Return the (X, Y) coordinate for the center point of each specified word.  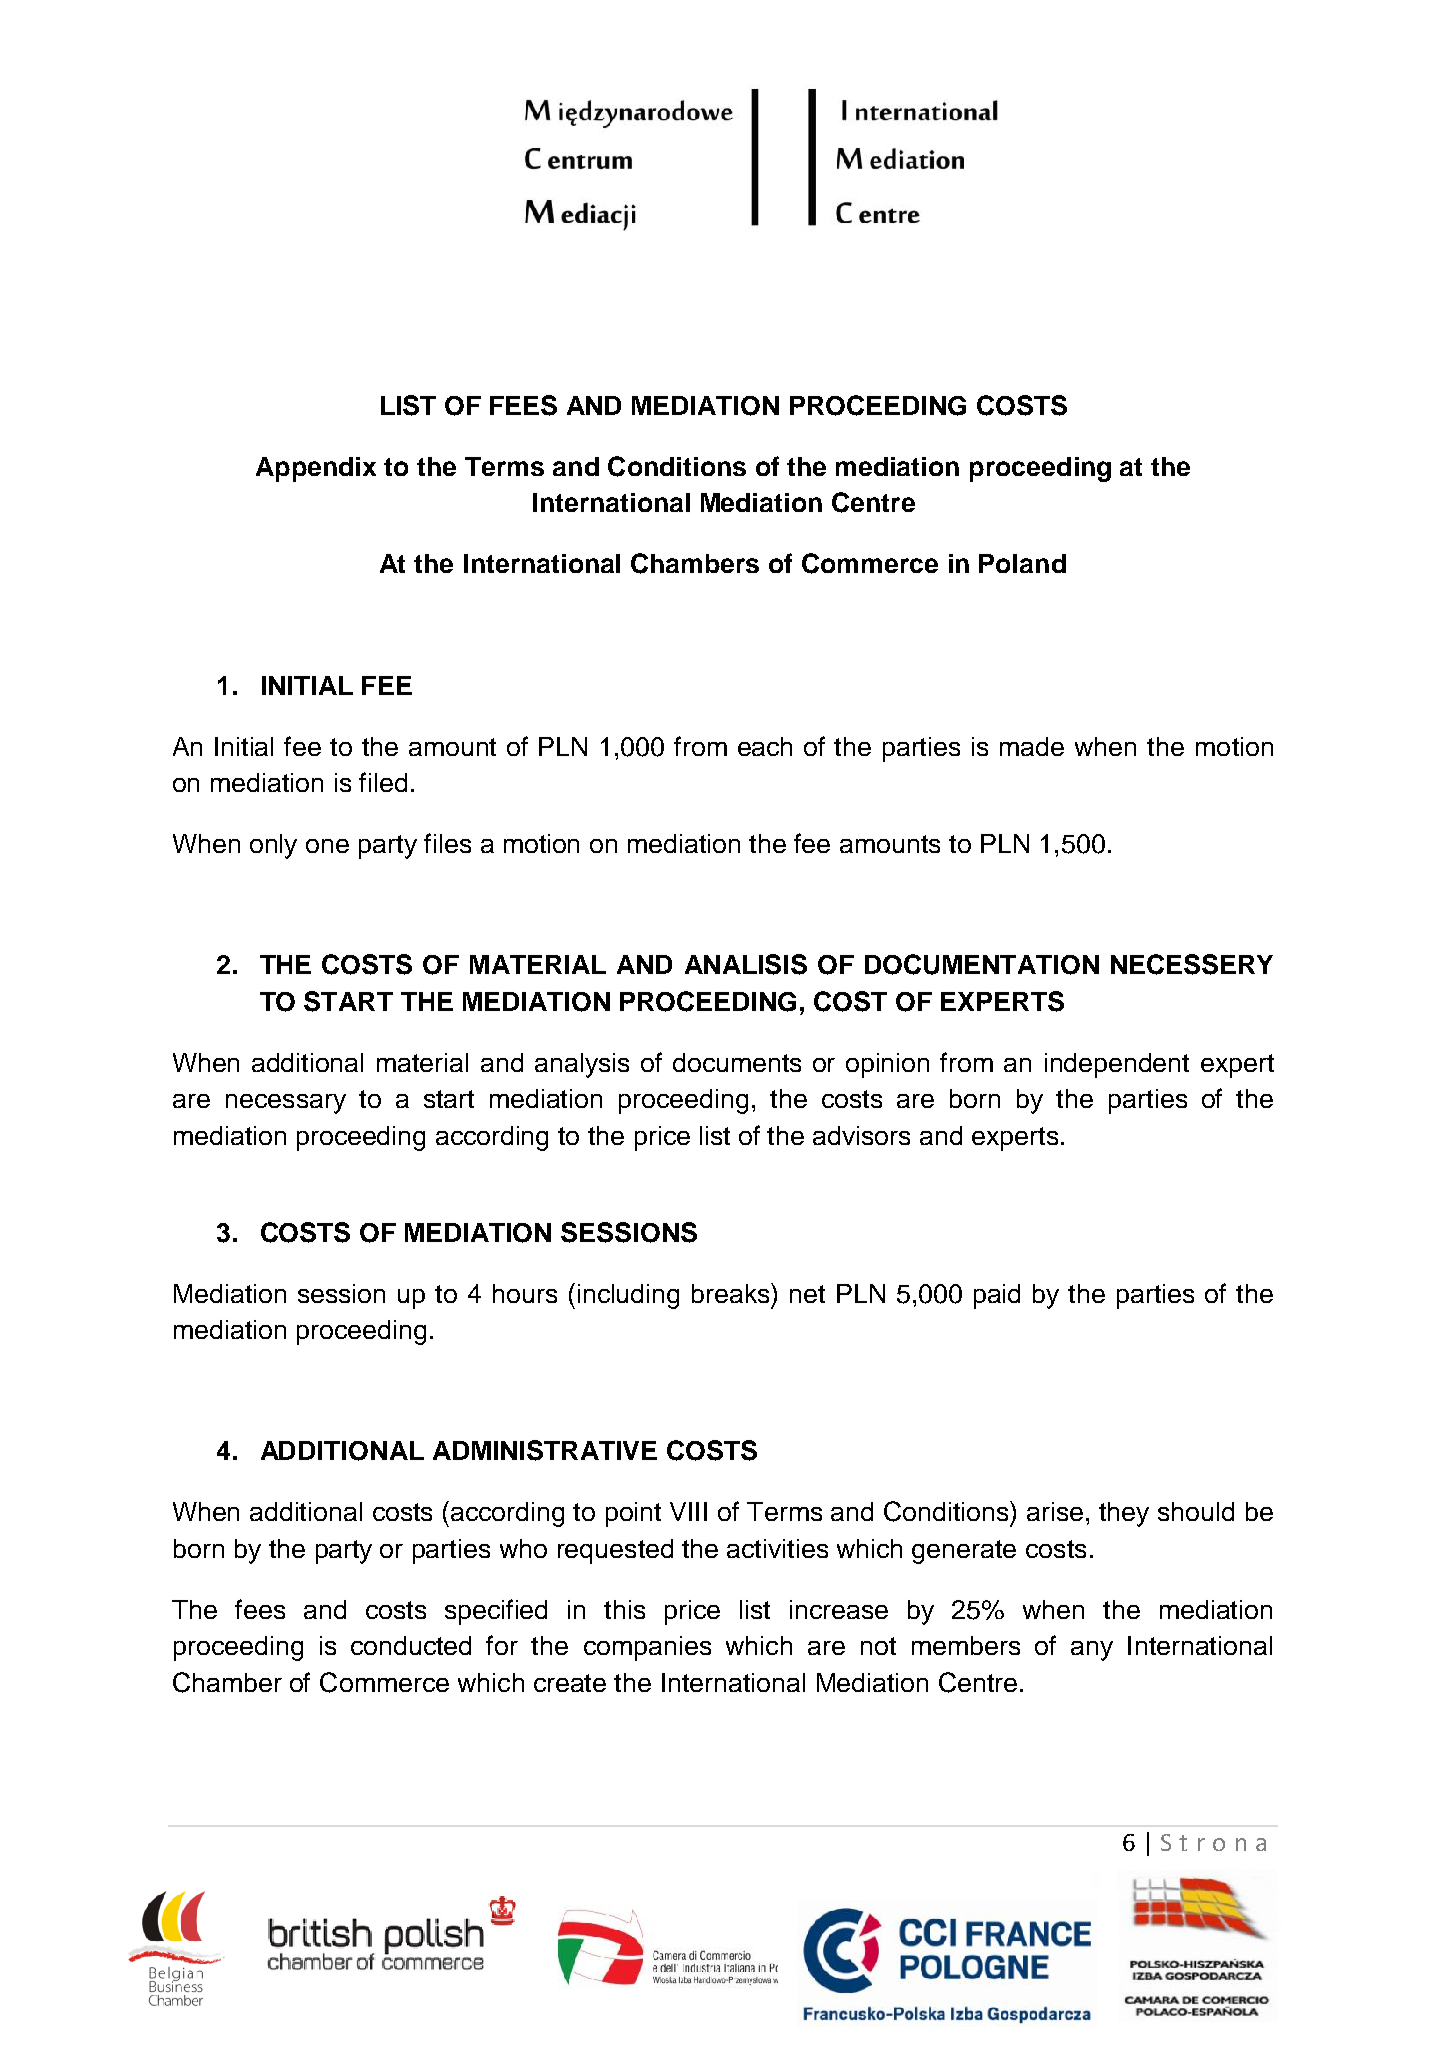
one (327, 846)
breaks (732, 1293)
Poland (1022, 563)
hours (525, 1293)
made (1032, 746)
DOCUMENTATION (982, 964)
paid (997, 1296)
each (765, 746)
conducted (411, 1645)
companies (647, 1648)
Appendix (316, 469)
